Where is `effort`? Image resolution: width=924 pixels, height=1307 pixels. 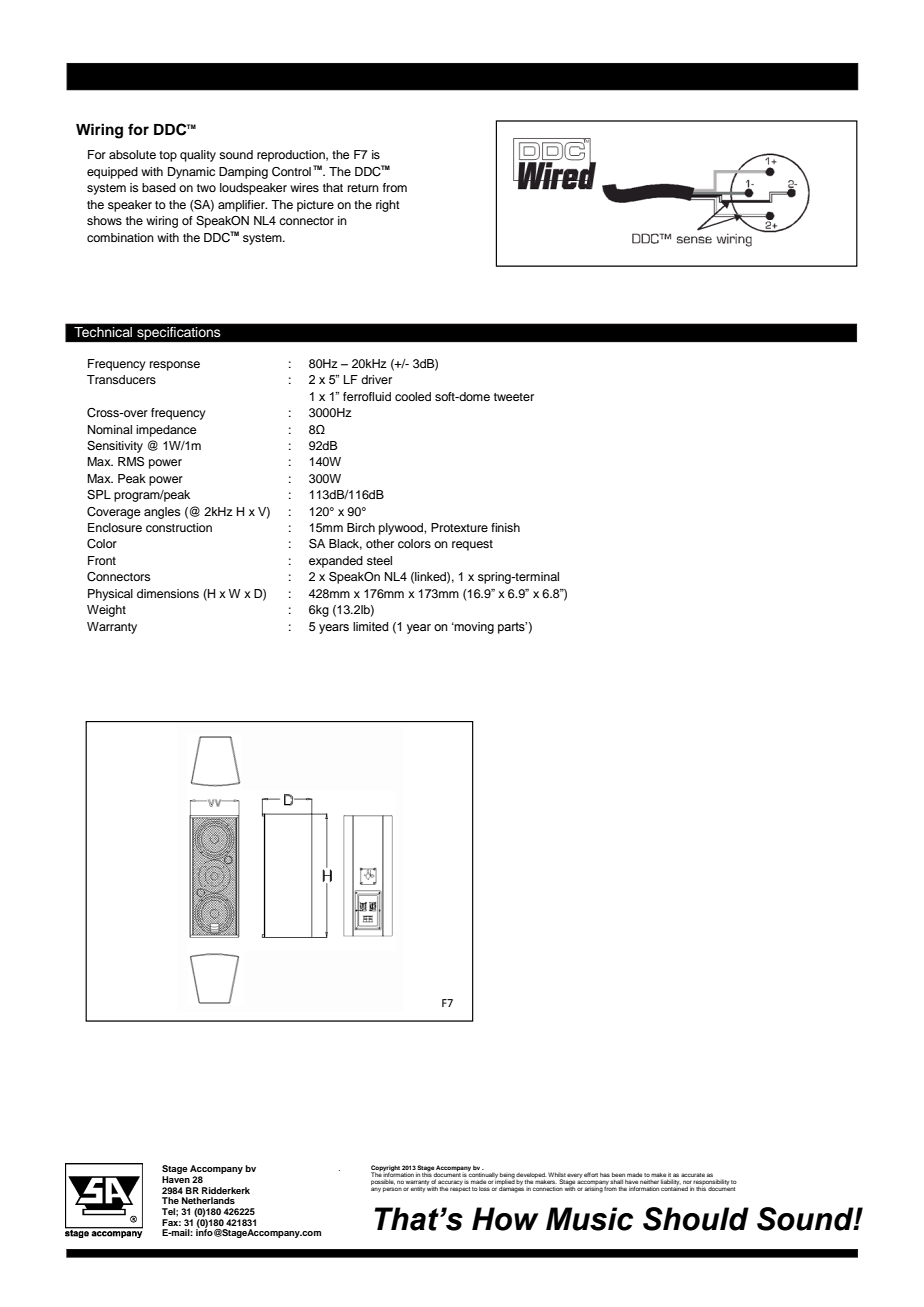 effort is located at coordinates (591, 1174).
